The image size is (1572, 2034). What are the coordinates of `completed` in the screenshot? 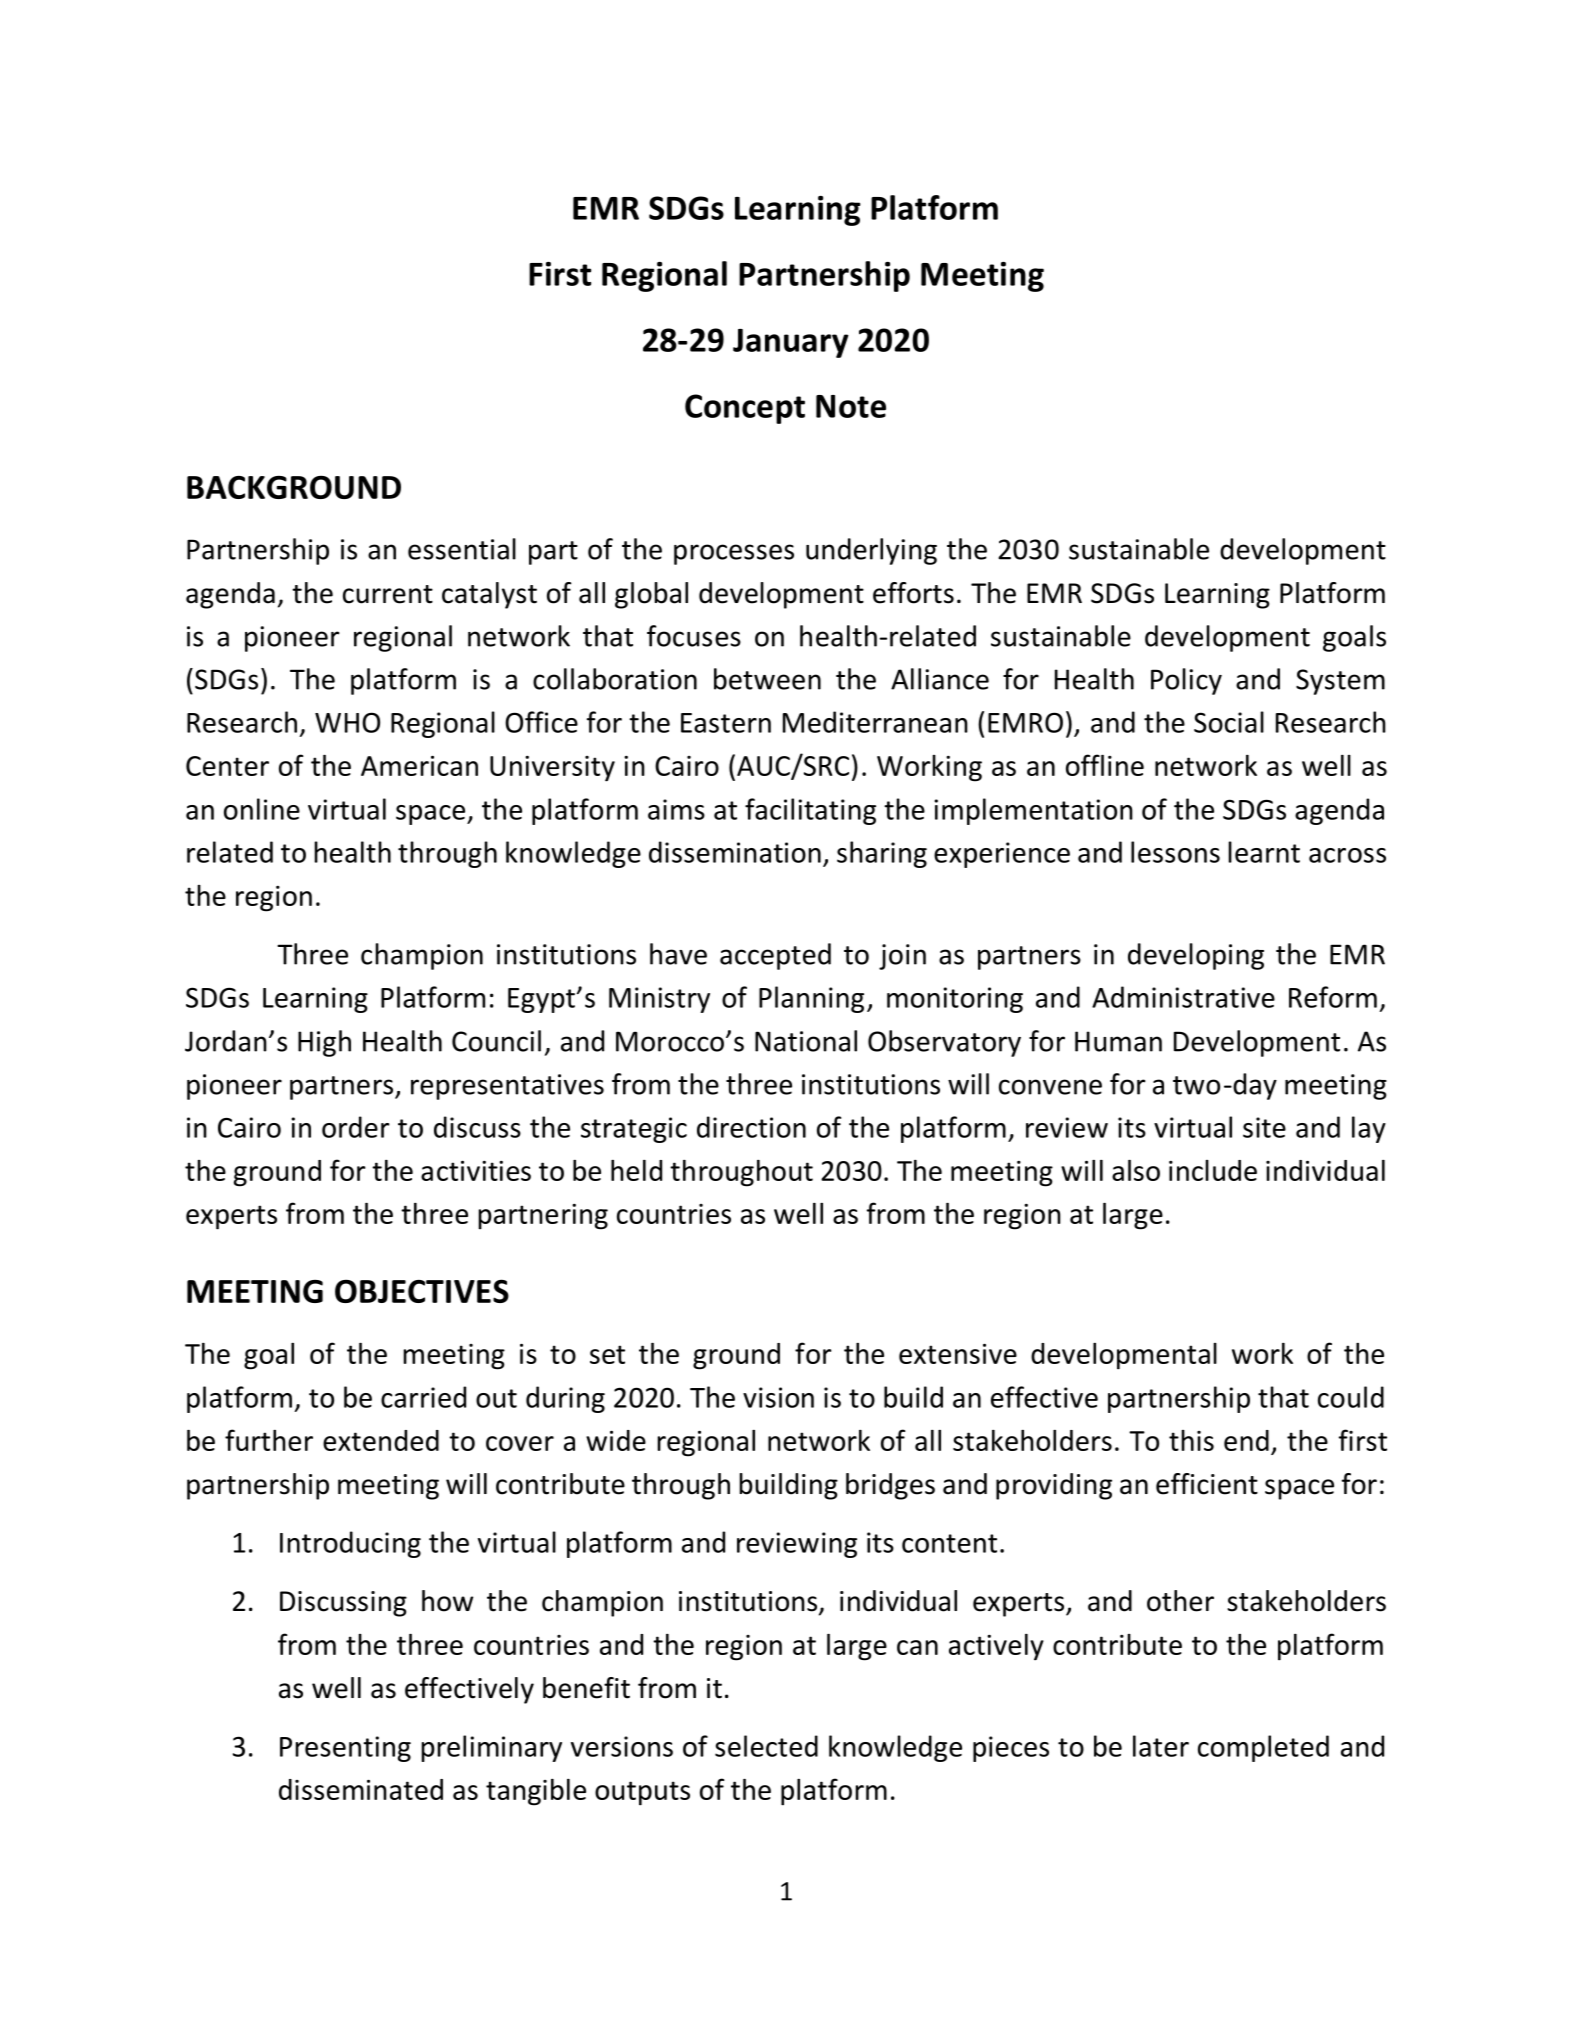 It's located at (1263, 1748).
